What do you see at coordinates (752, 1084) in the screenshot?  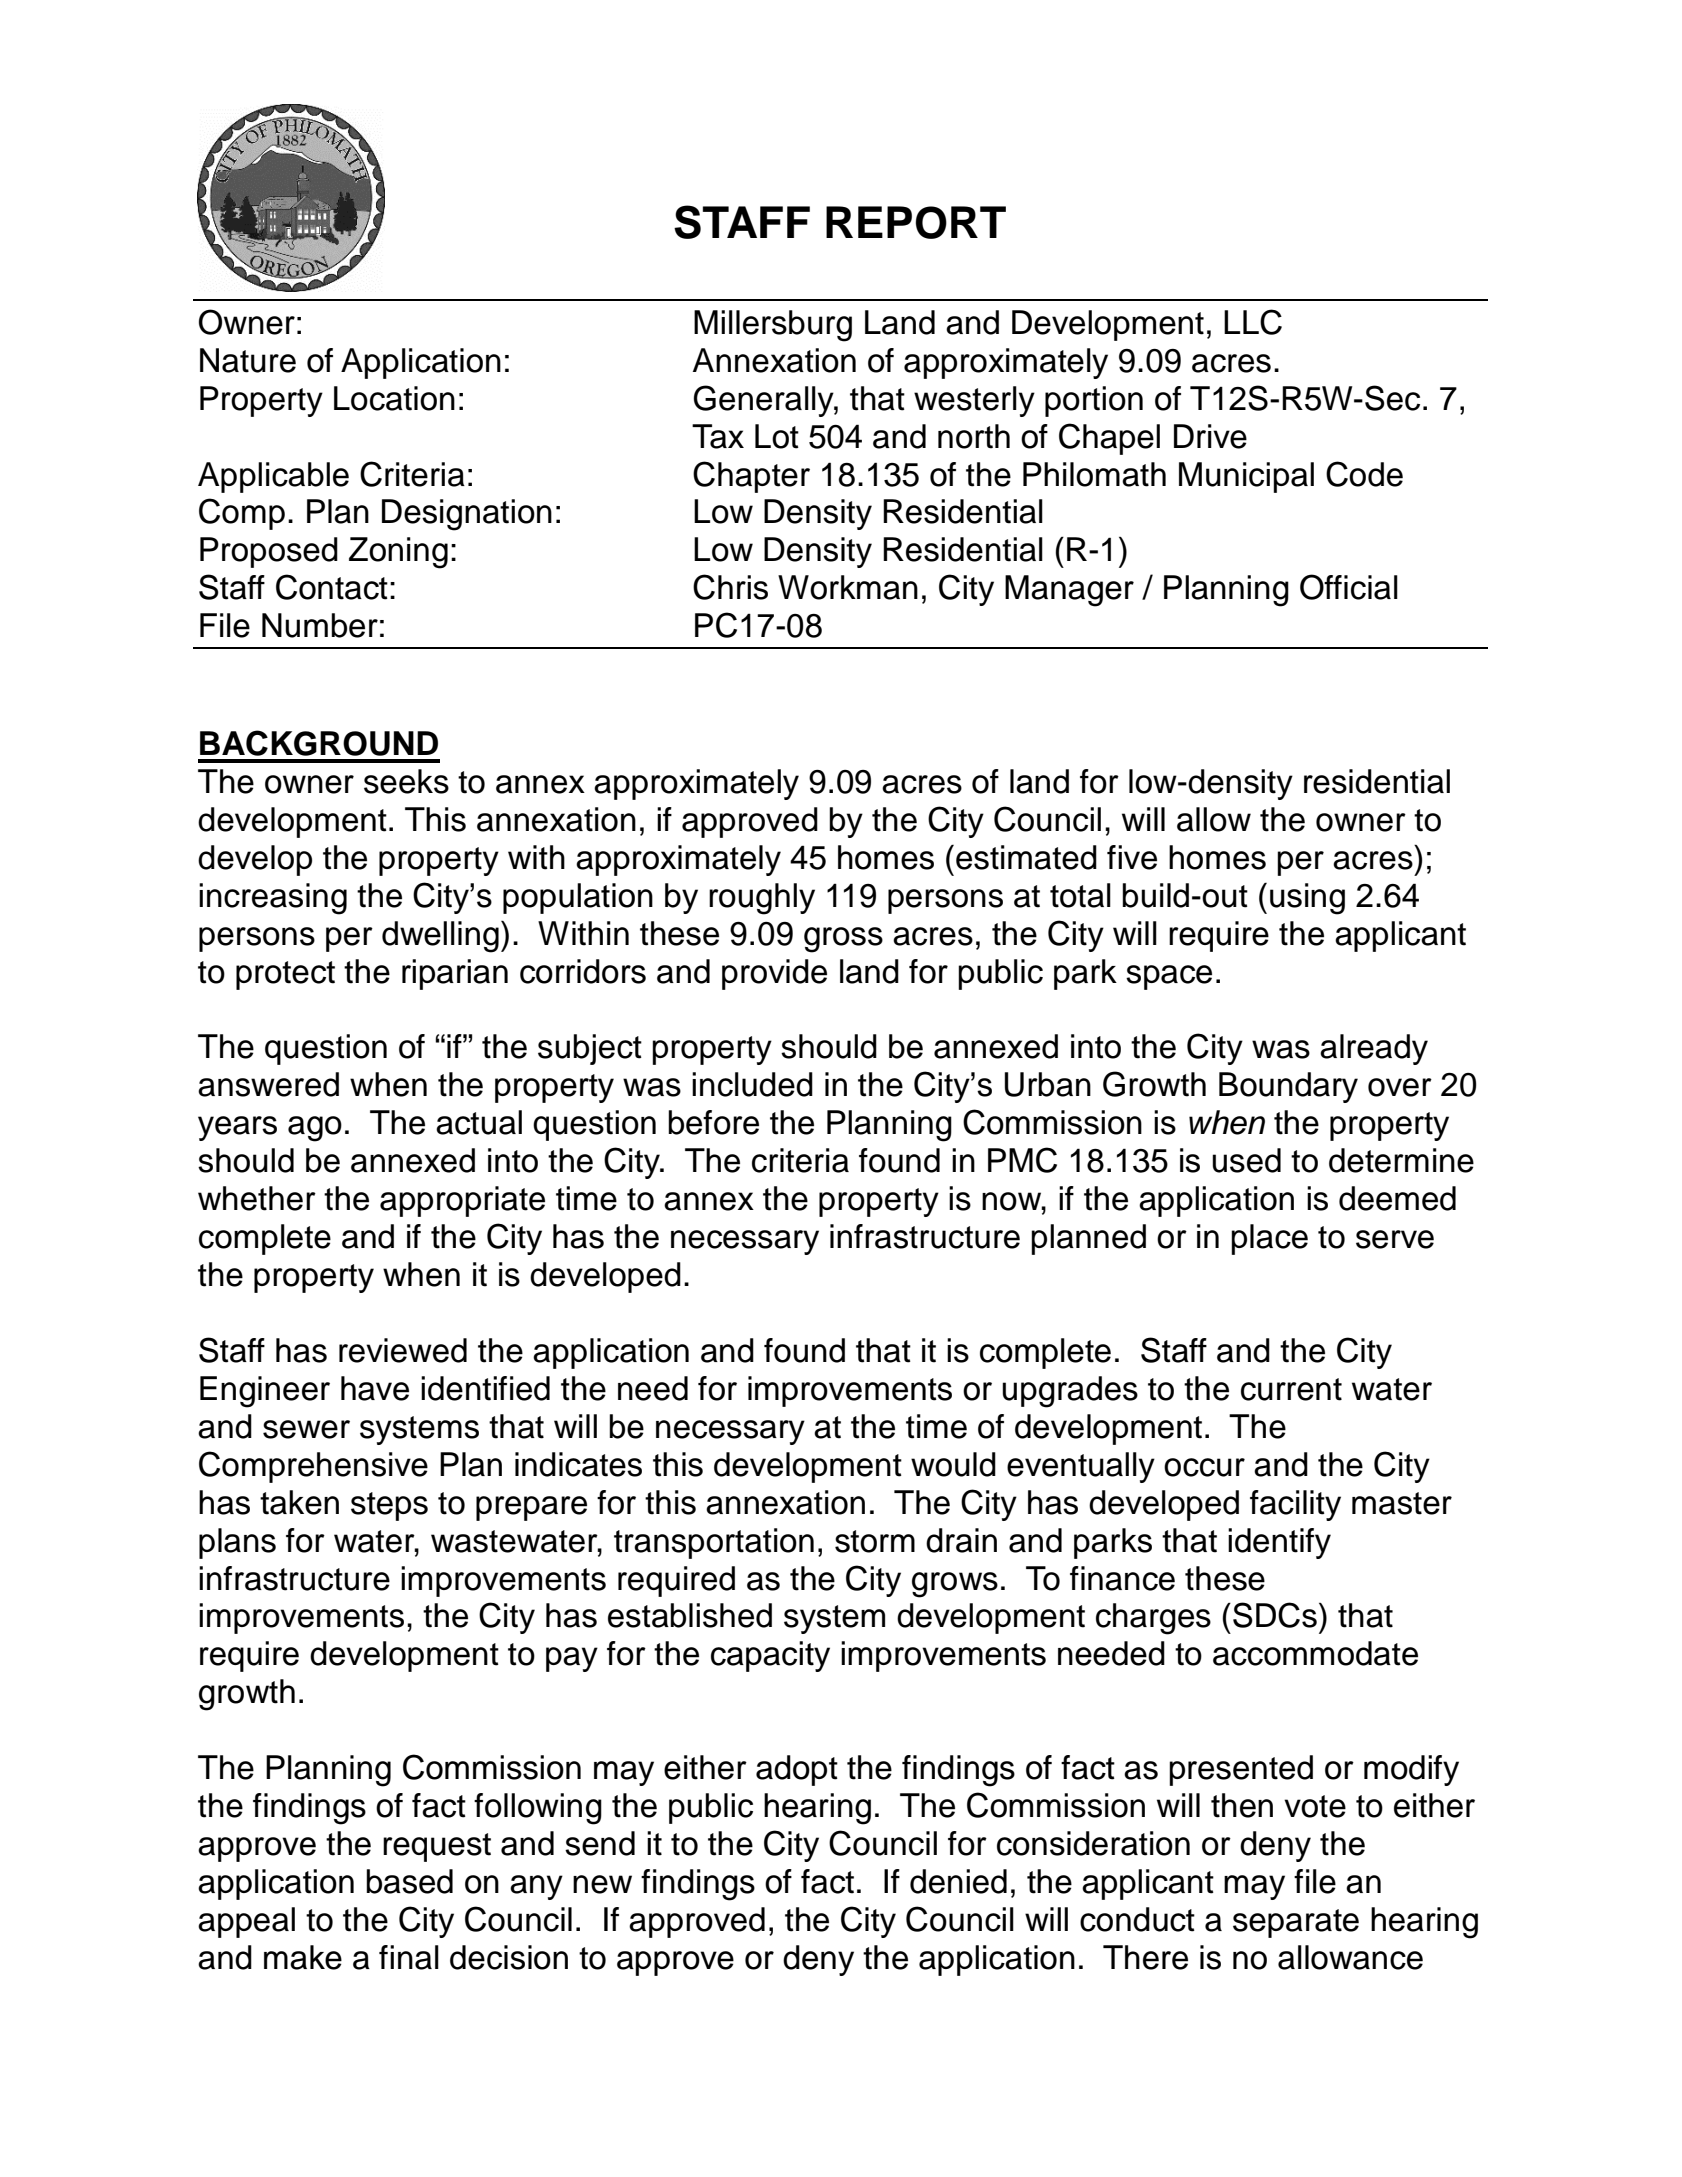 I see `included` at bounding box center [752, 1084].
